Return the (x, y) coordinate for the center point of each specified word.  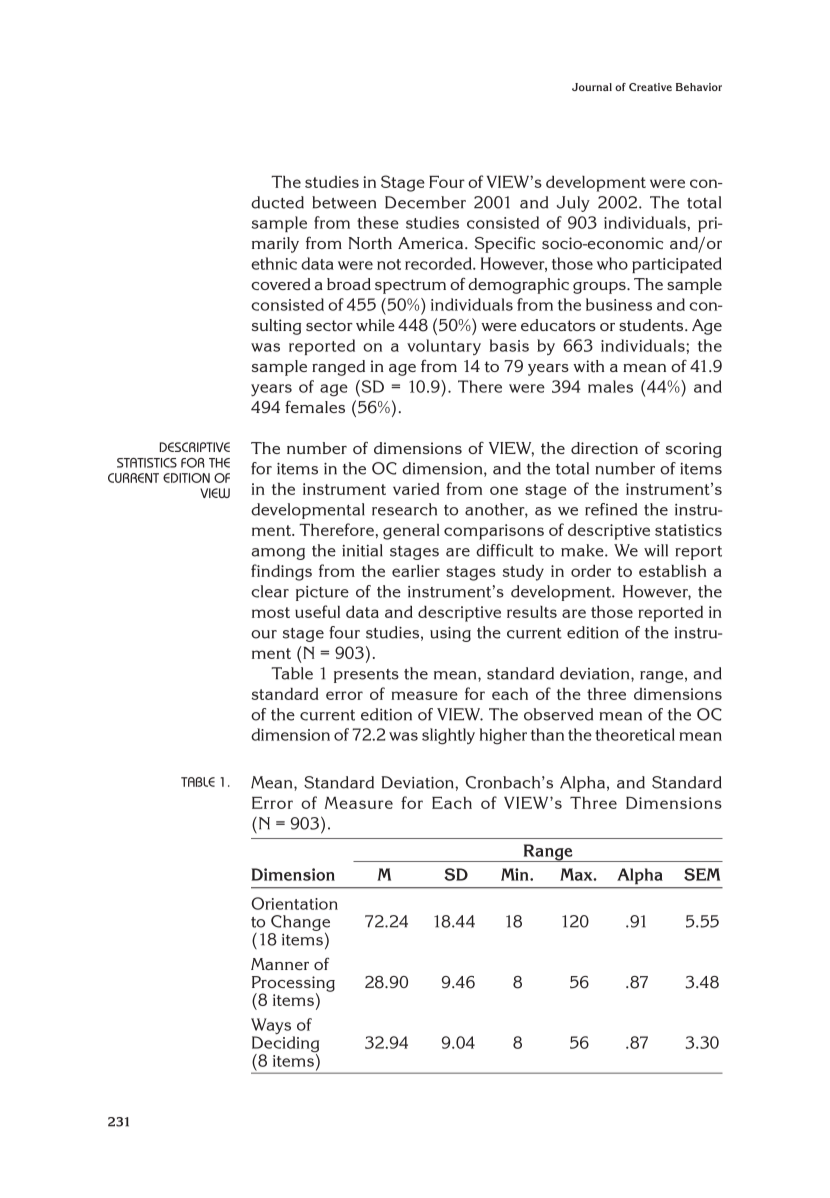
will (656, 550)
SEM (702, 874)
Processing (293, 985)
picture (322, 593)
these (378, 222)
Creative (650, 87)
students (652, 325)
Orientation (294, 903)
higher (503, 736)
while (375, 325)
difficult (505, 550)
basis (509, 345)
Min (516, 874)
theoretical (635, 734)
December (425, 202)
